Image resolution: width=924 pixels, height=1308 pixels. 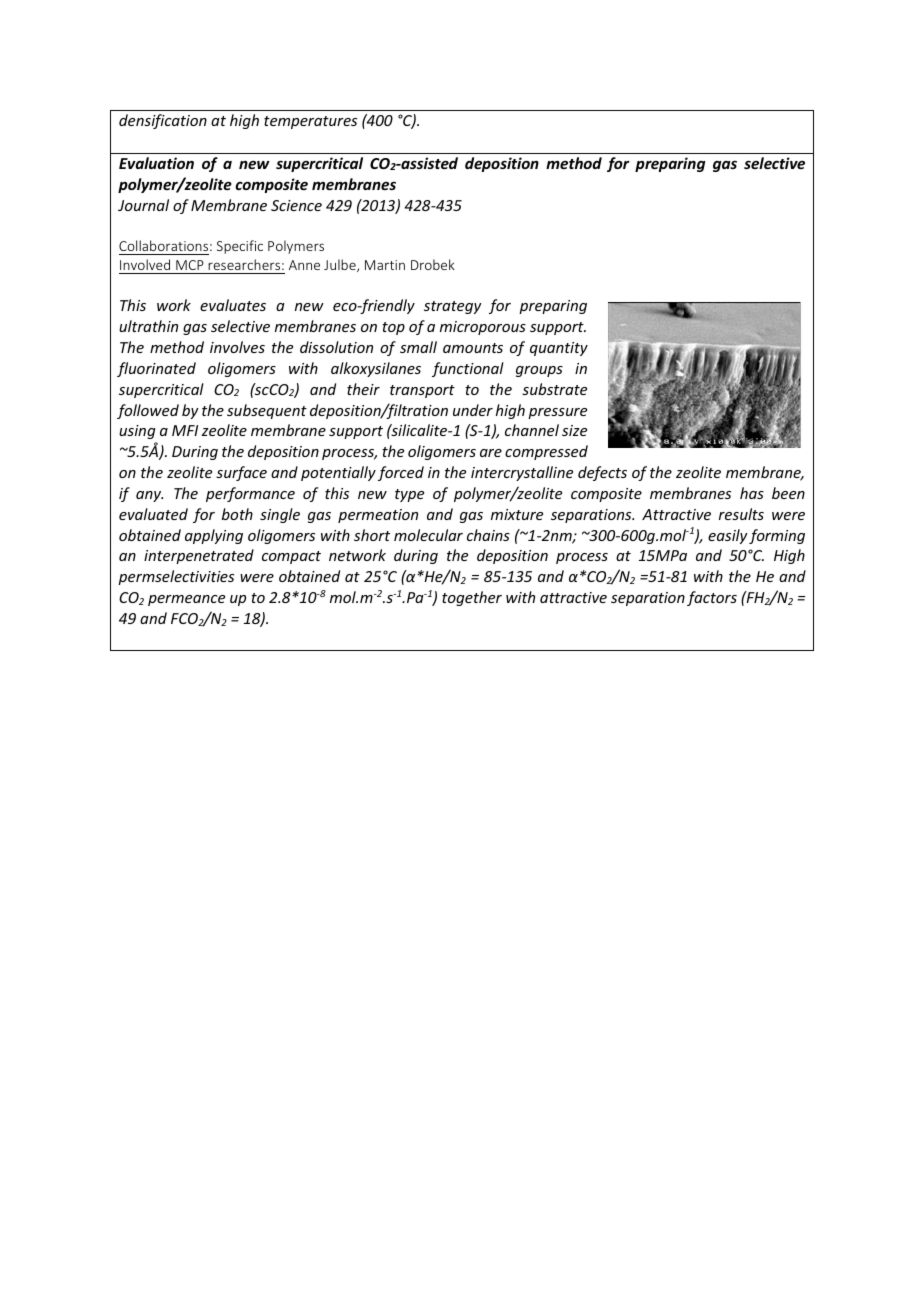 What do you see at coordinates (453, 307) in the screenshot?
I see `strategy` at bounding box center [453, 307].
